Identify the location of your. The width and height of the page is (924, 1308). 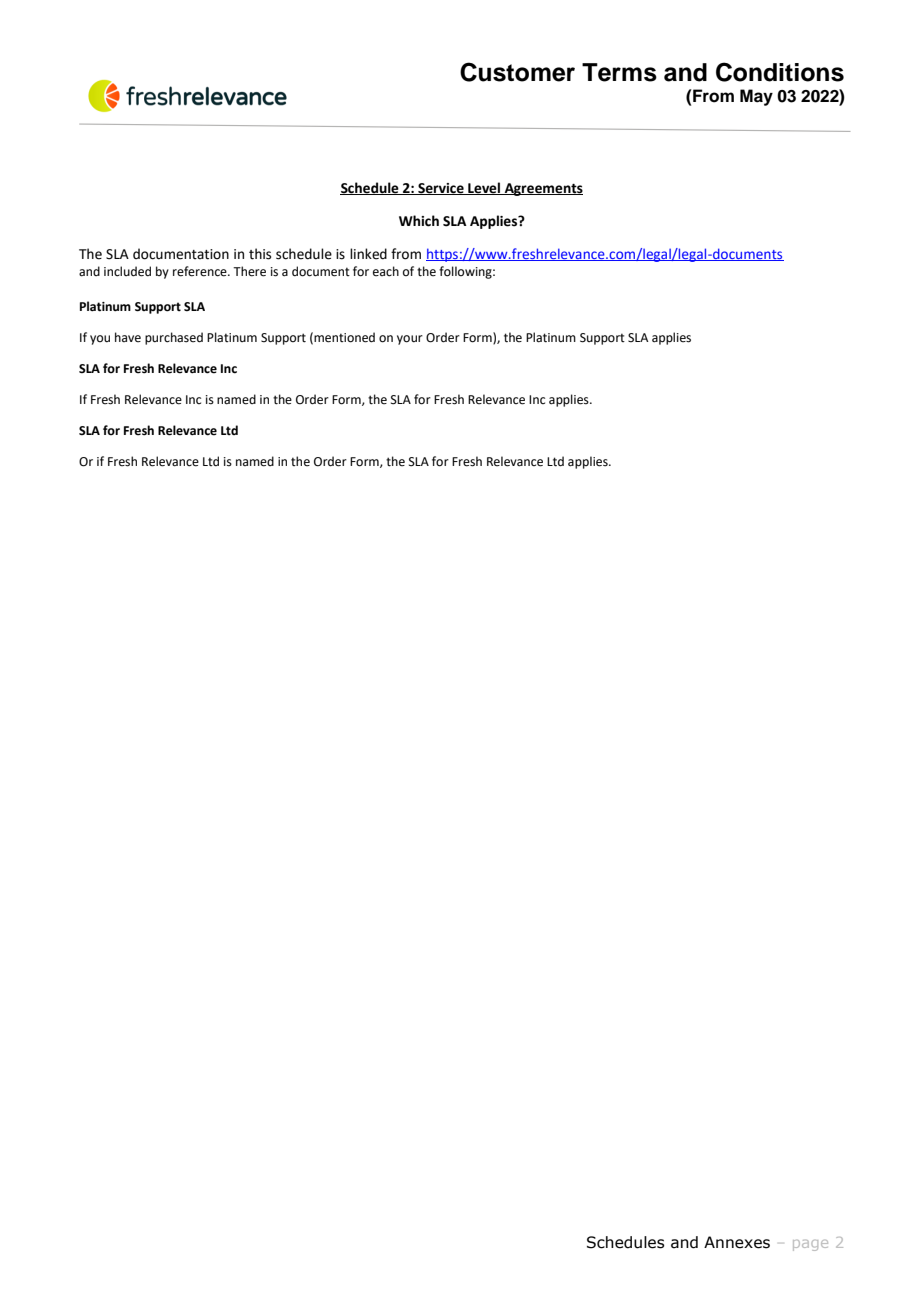
(410, 340).
